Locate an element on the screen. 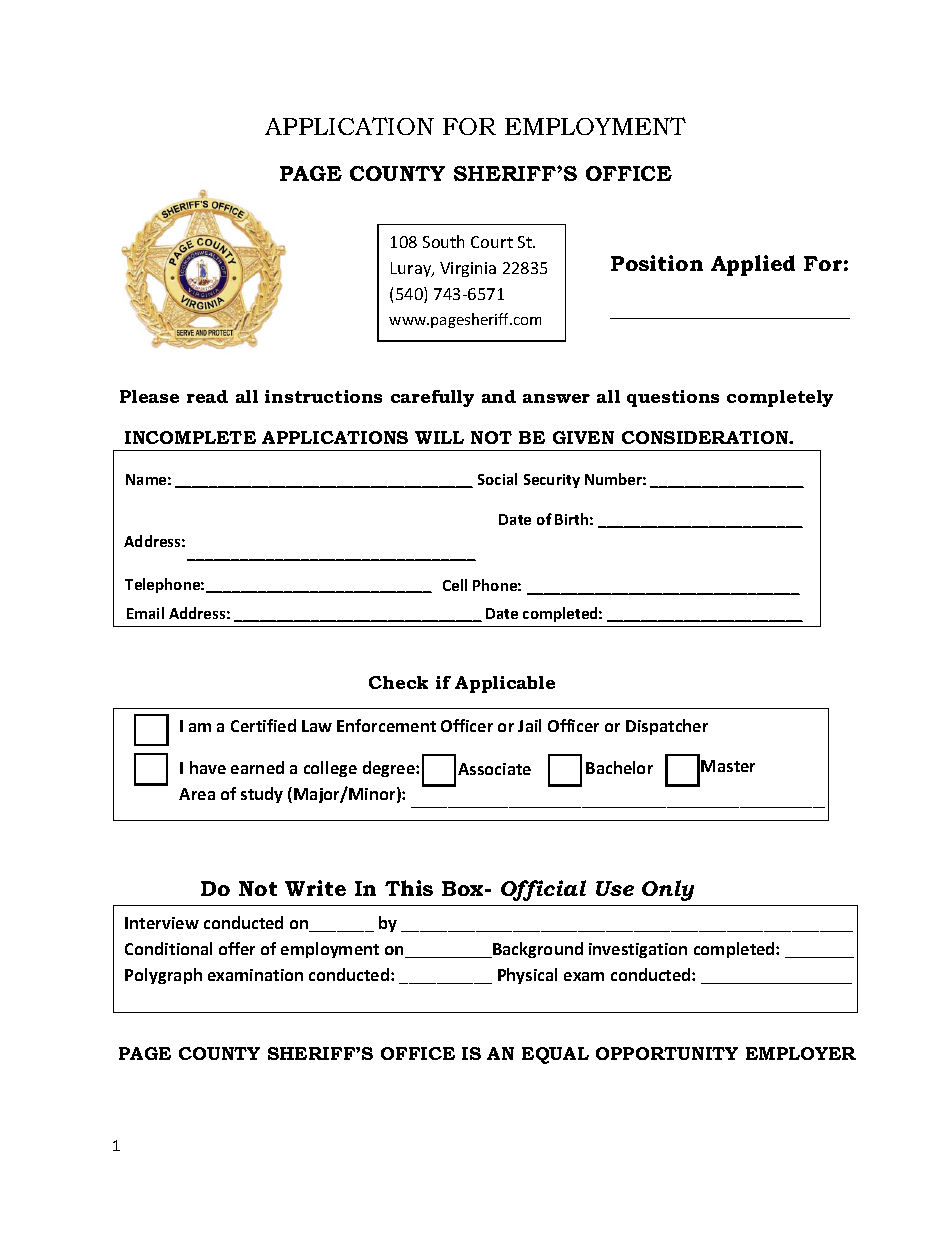 The width and height of the screenshot is (952, 1233). read is located at coordinates (207, 396).
